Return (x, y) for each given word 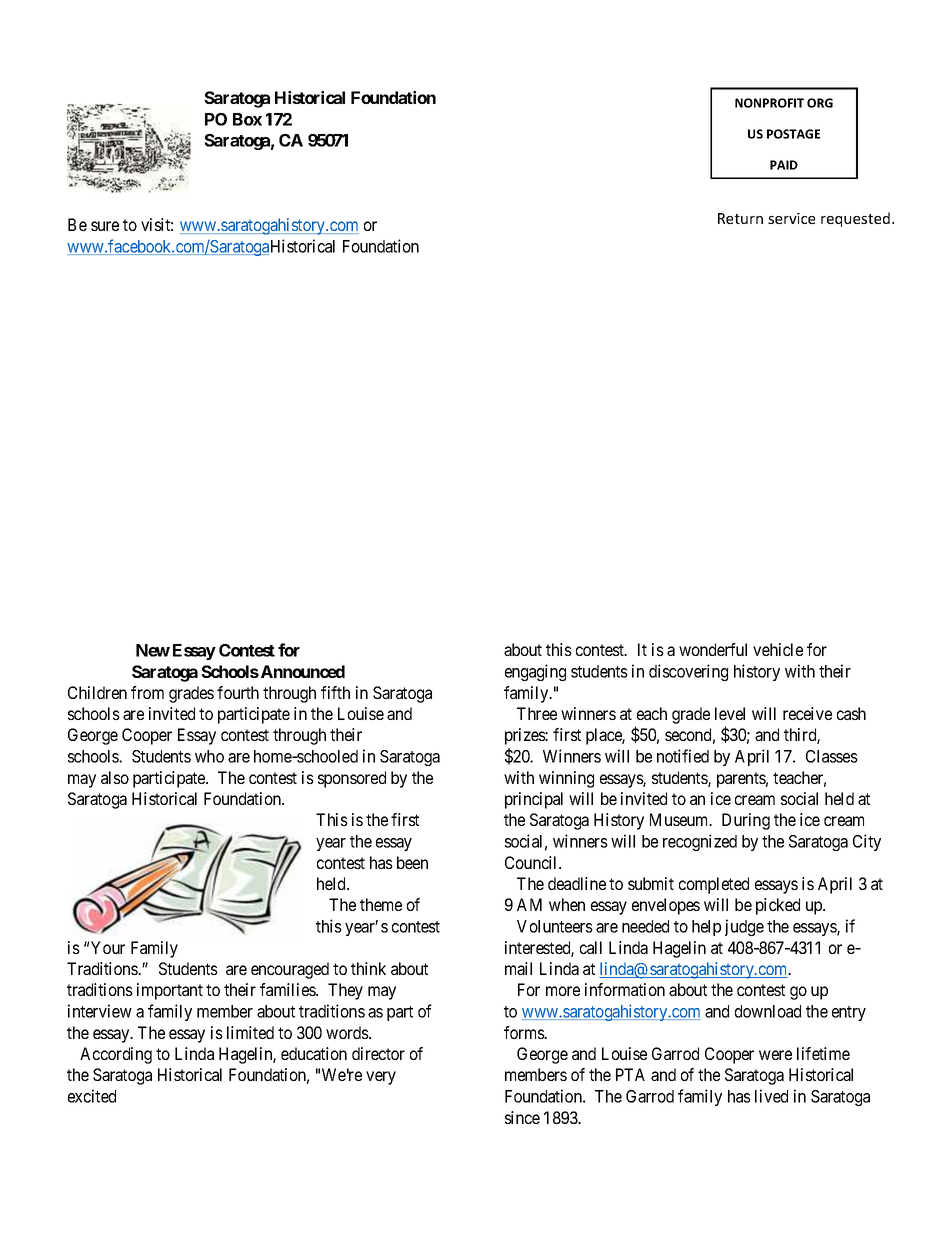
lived (771, 1096)
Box (247, 119)
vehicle (778, 649)
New (153, 650)
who (209, 756)
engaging (535, 672)
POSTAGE (793, 134)
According (116, 1055)
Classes (832, 756)
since (522, 1117)
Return (740, 218)
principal (534, 800)
